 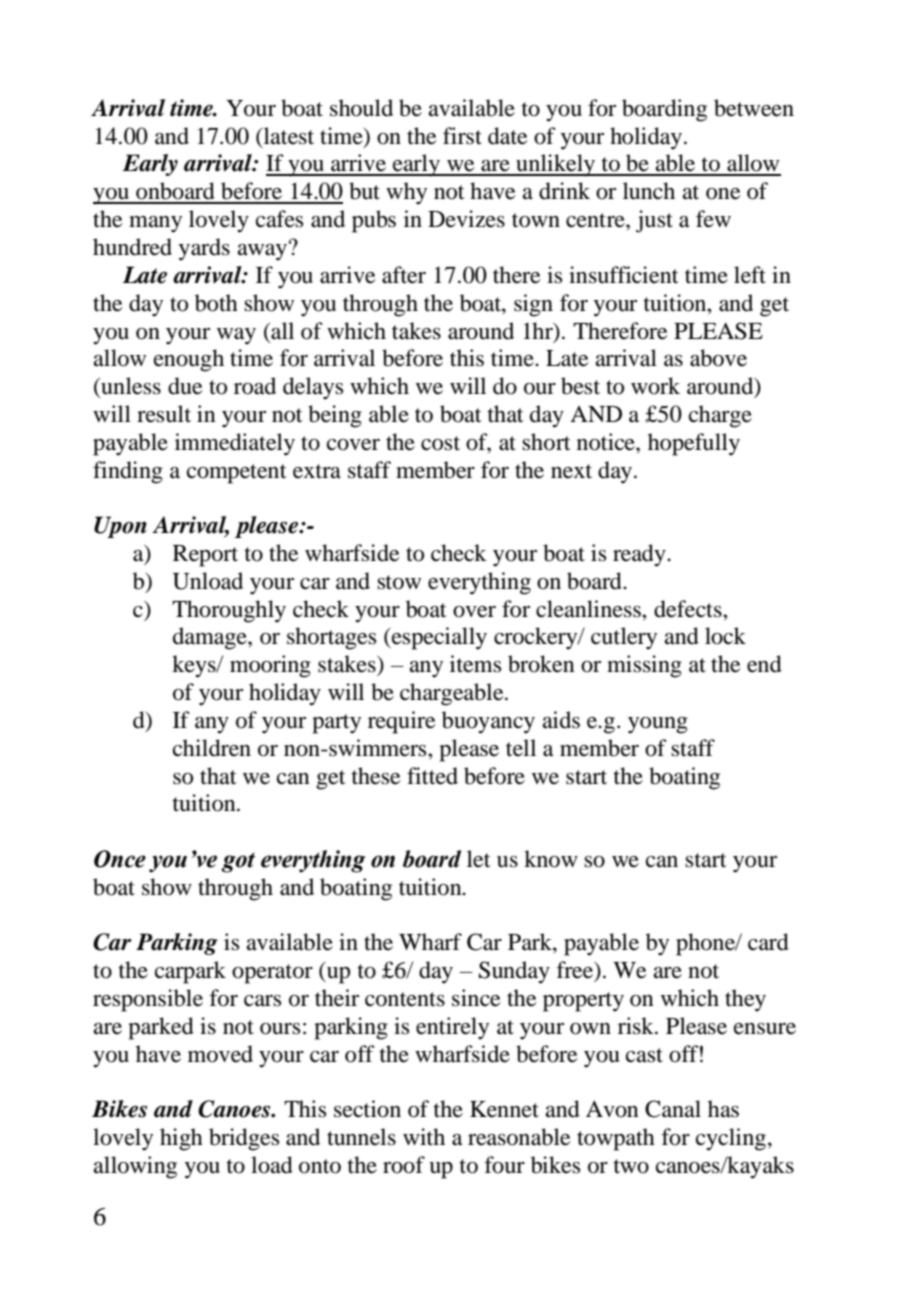 What do you see at coordinates (181, 1139) in the image?
I see `high` at bounding box center [181, 1139].
